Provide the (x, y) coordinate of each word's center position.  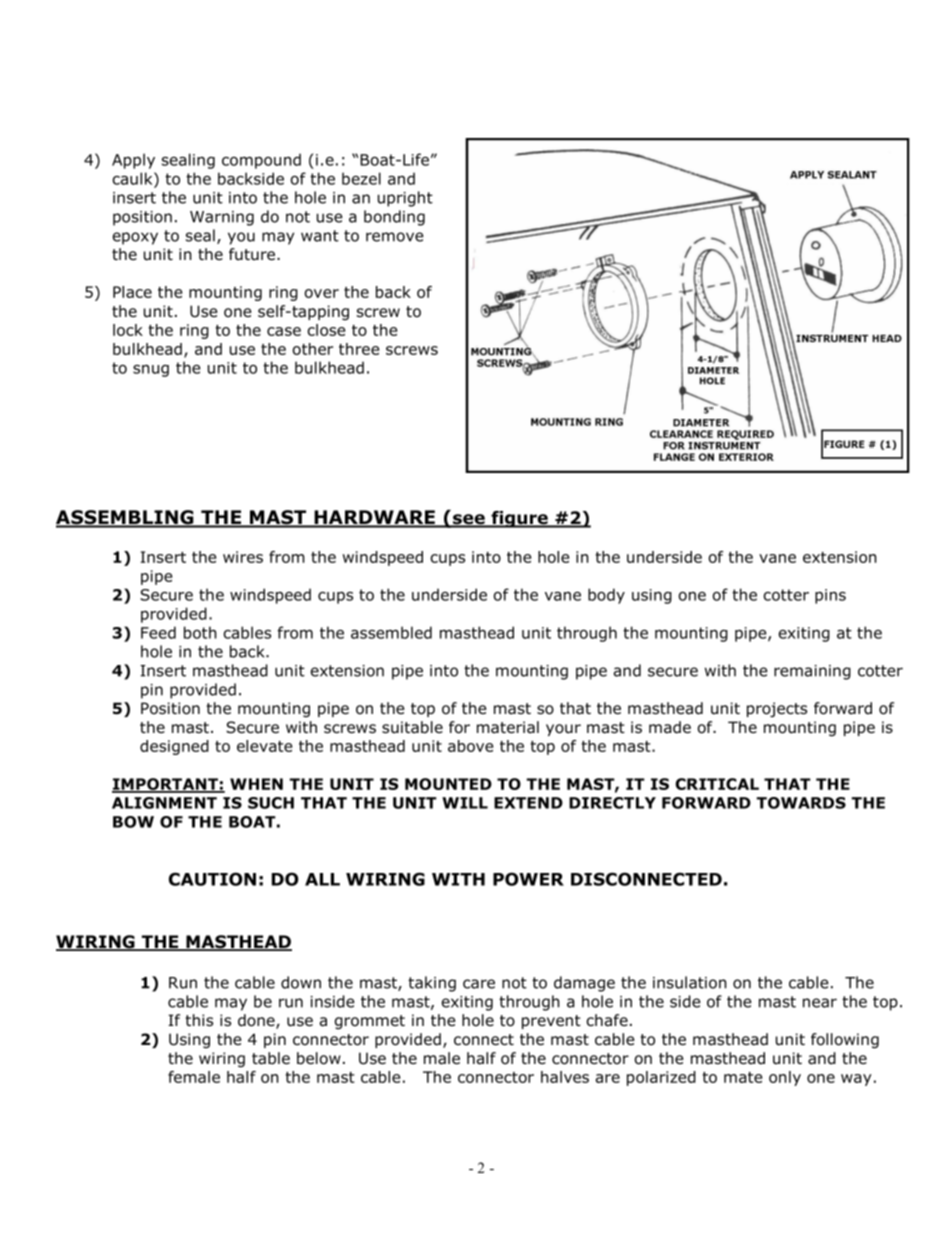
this (199, 1020)
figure (519, 519)
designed (174, 747)
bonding (394, 218)
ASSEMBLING (126, 518)
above (470, 746)
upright (405, 199)
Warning (222, 218)
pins (830, 596)
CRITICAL (717, 784)
